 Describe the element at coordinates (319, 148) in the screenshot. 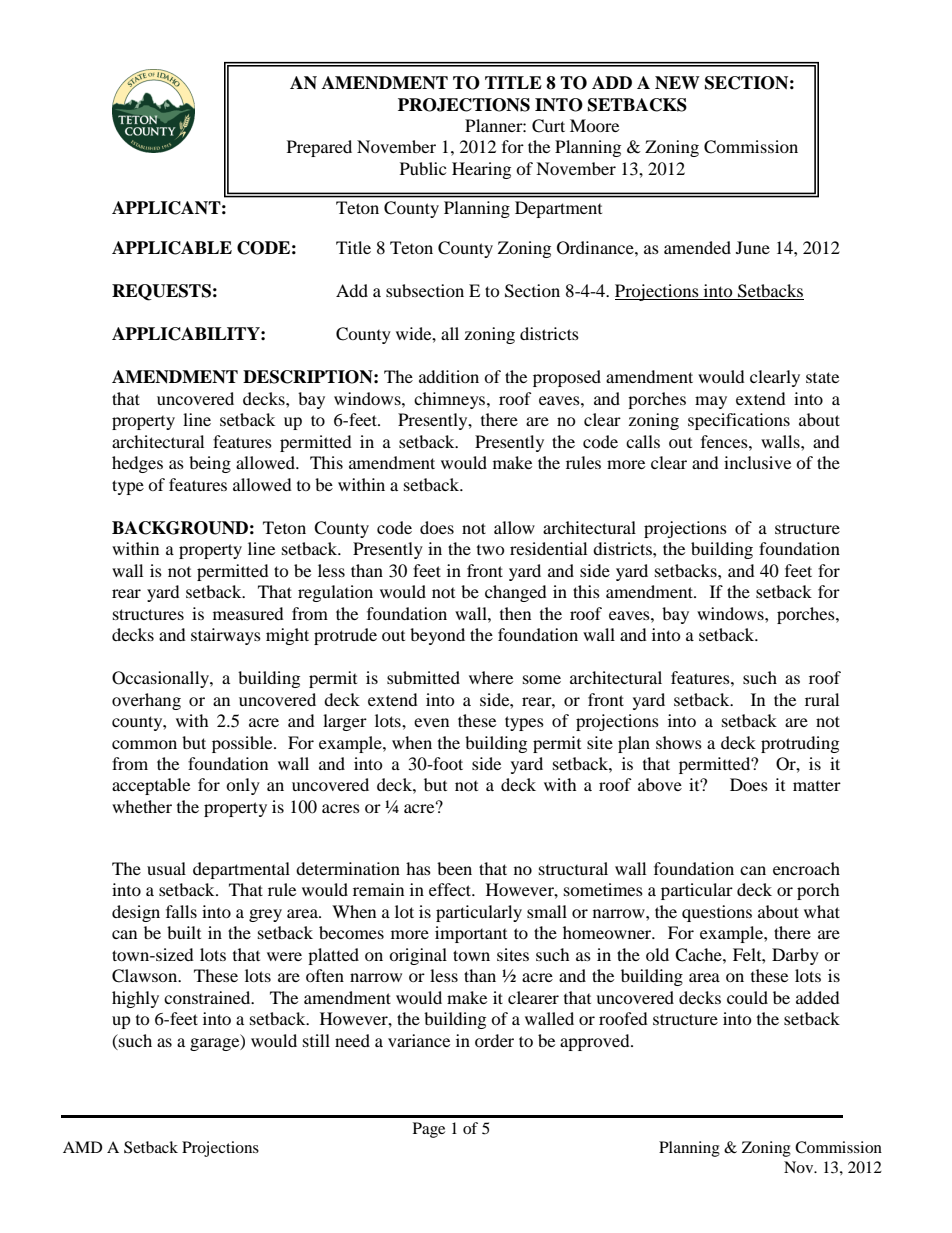

I see `Prepared` at that location.
